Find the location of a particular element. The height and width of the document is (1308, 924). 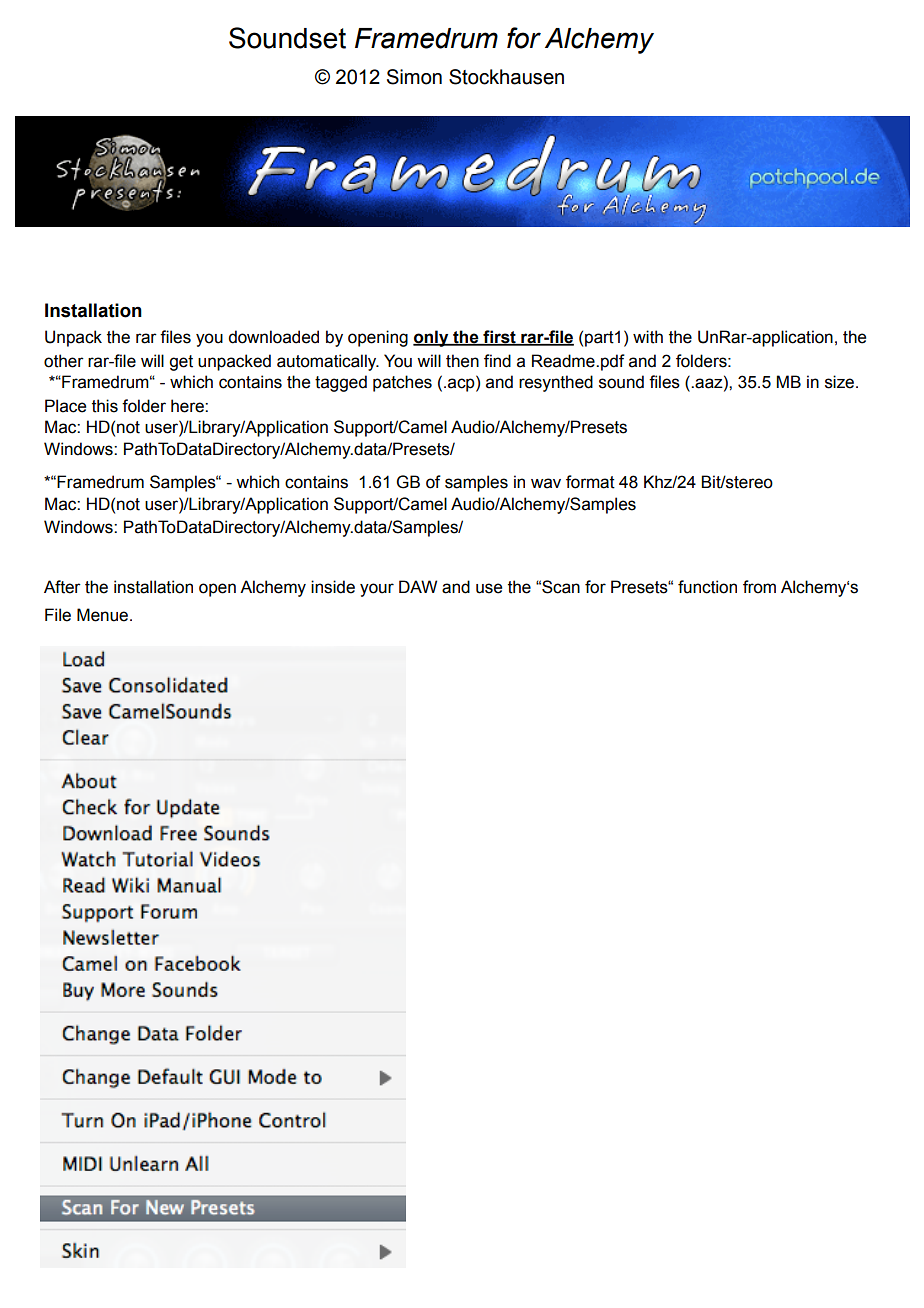

downloaded is located at coordinates (273, 337).
